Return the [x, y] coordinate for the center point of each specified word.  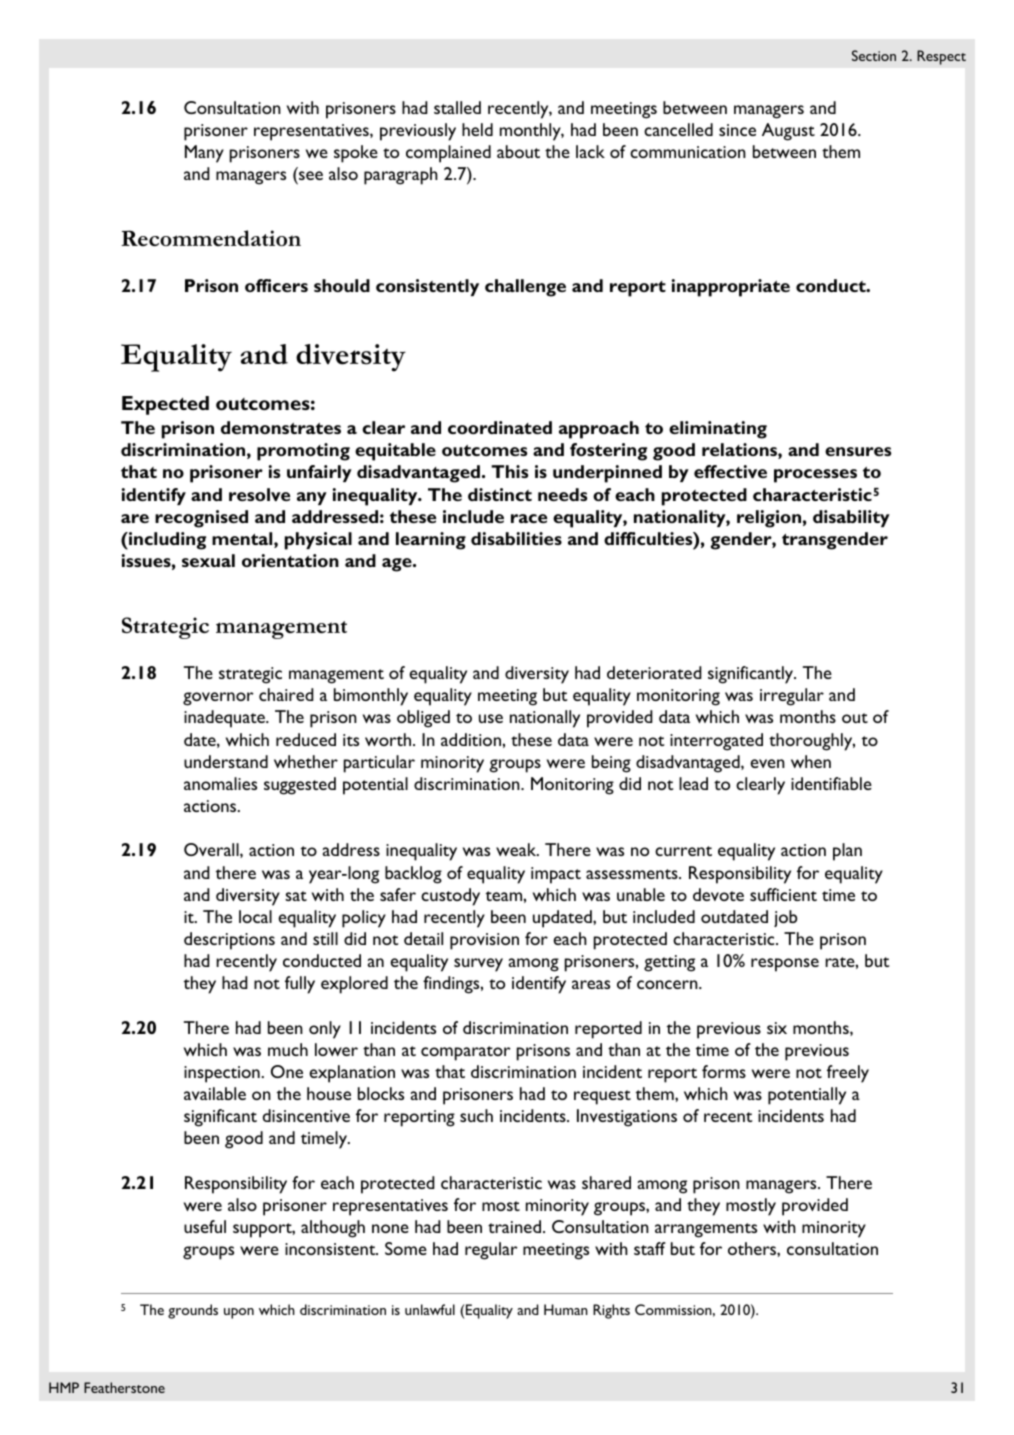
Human [566, 1309]
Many [204, 154]
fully [300, 985]
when [811, 761]
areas [591, 984]
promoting [303, 452]
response [785, 965]
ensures [858, 451]
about [518, 151]
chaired [286, 694]
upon [239, 1313]
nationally [545, 719]
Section [874, 55]
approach [599, 430]
